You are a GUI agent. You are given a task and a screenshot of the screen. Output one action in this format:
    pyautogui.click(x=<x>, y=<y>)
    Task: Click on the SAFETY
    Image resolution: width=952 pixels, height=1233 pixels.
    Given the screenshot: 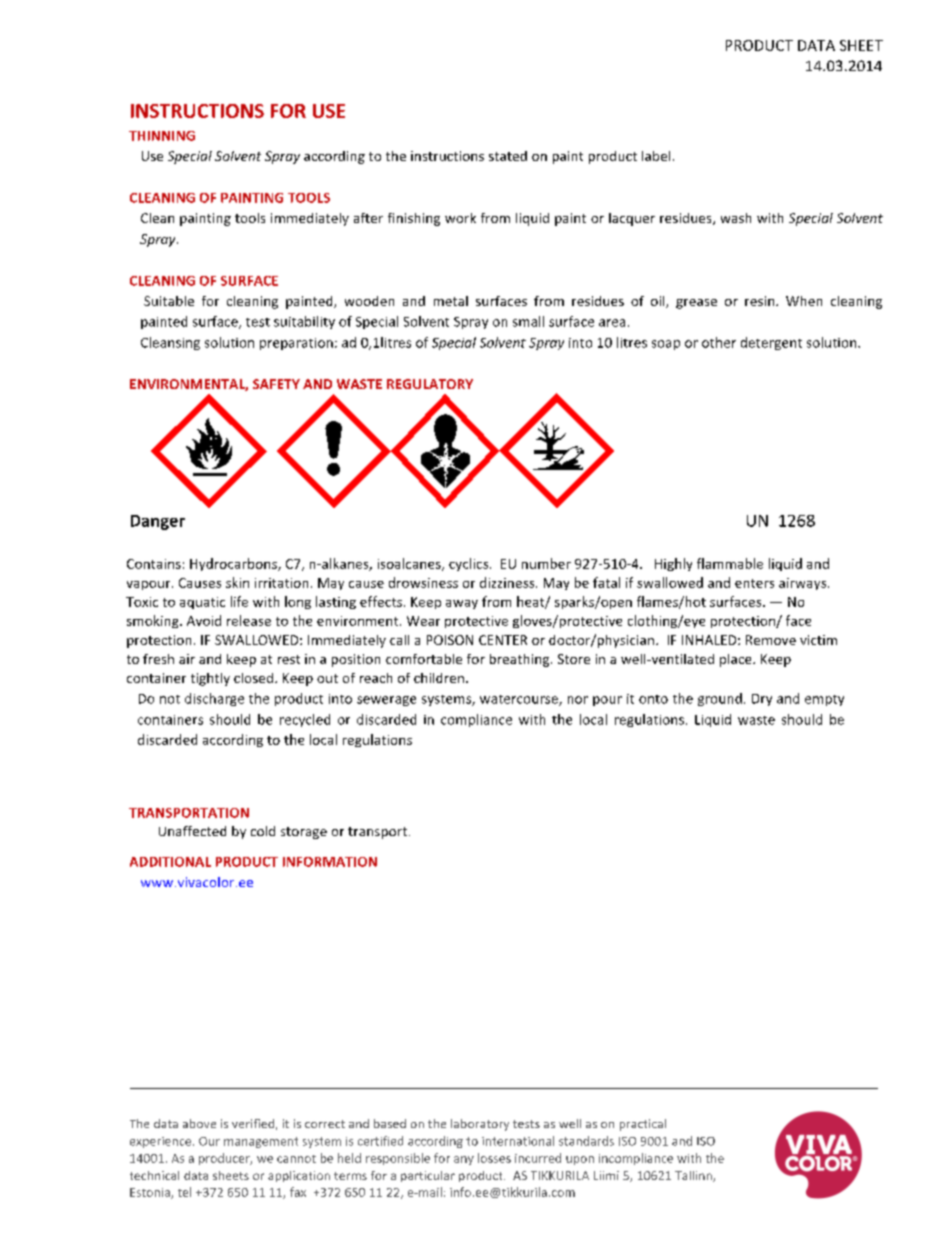 What is the action you would take?
    pyautogui.click(x=276, y=384)
